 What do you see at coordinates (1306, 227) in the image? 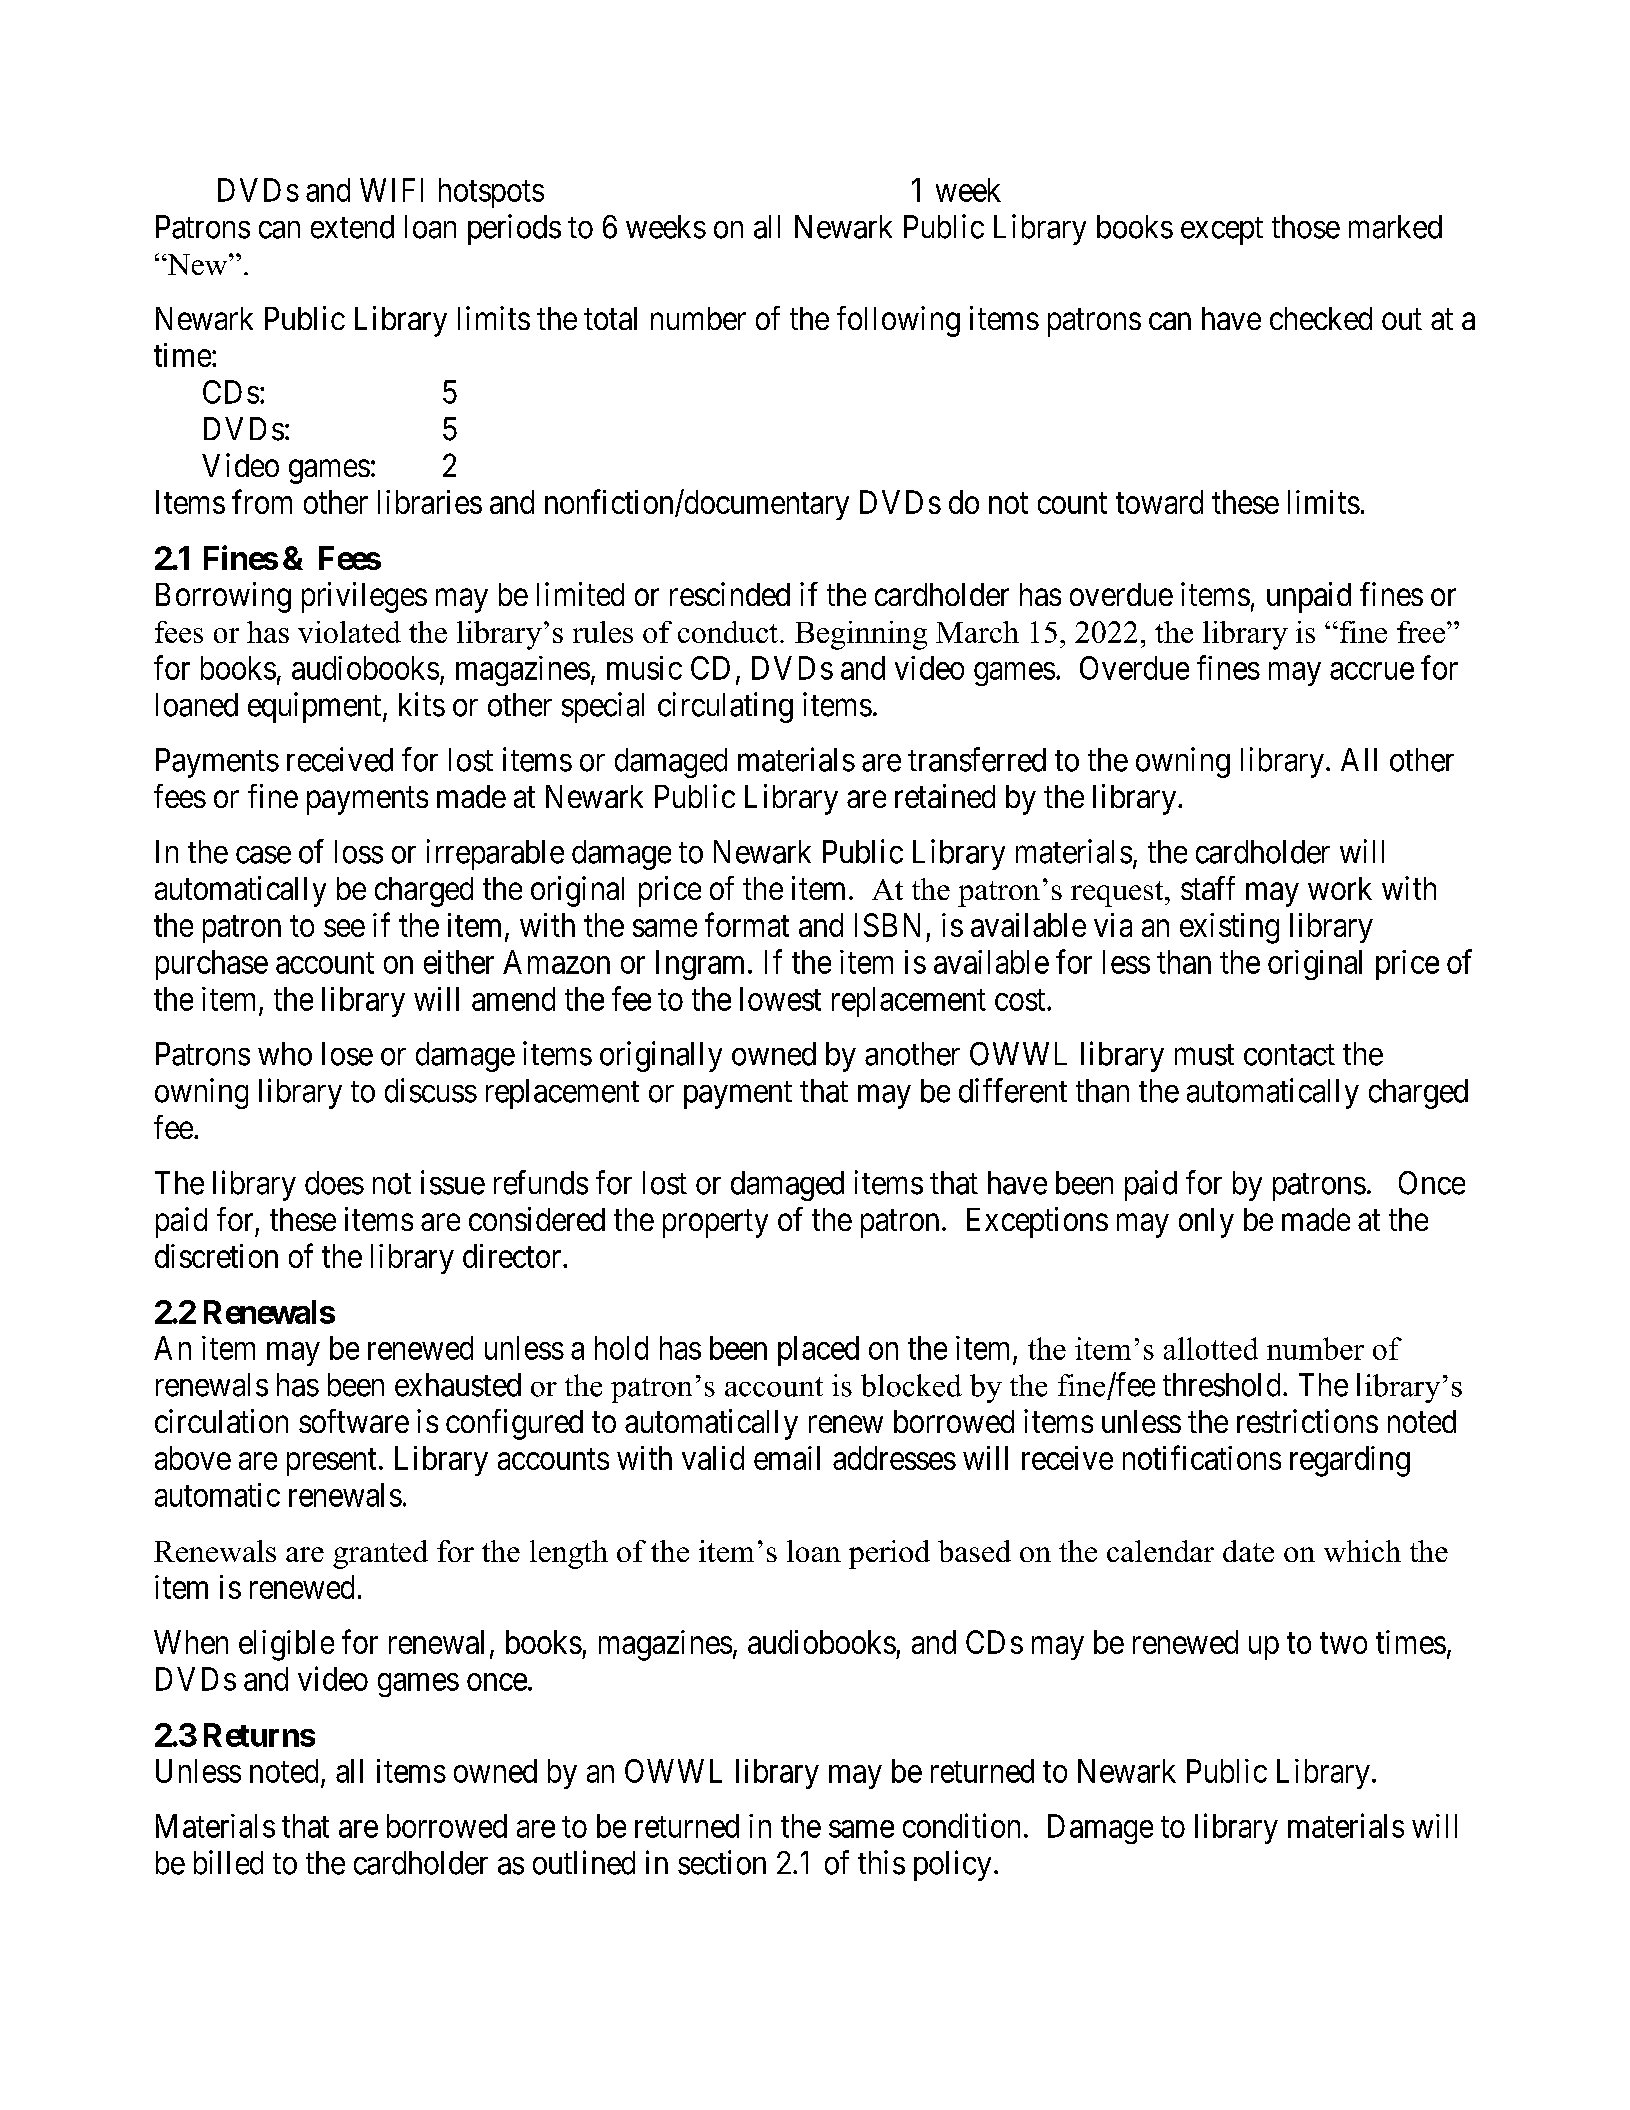
I see `those` at bounding box center [1306, 227].
